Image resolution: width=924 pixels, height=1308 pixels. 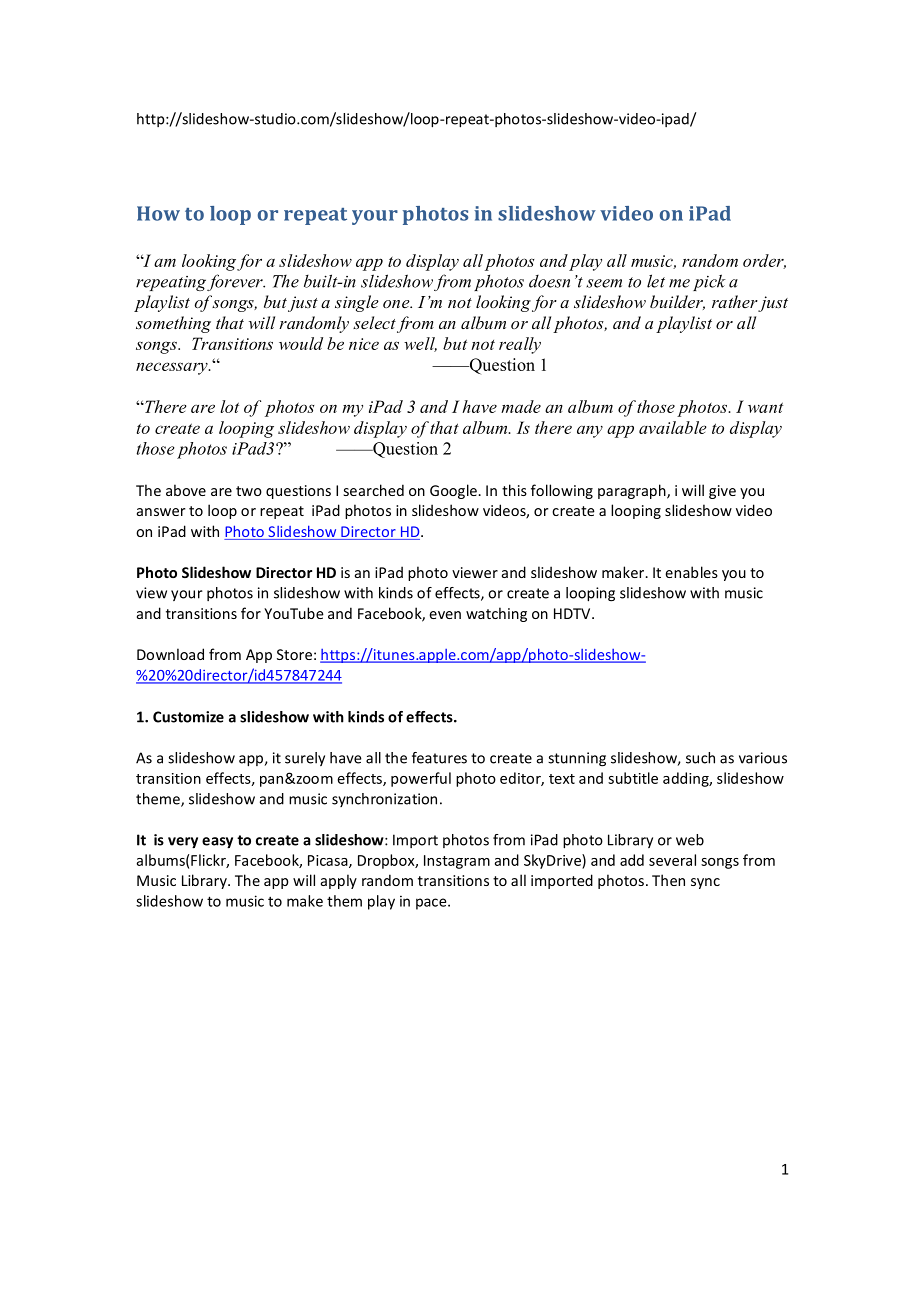 I want to click on enables, so click(x=691, y=572).
